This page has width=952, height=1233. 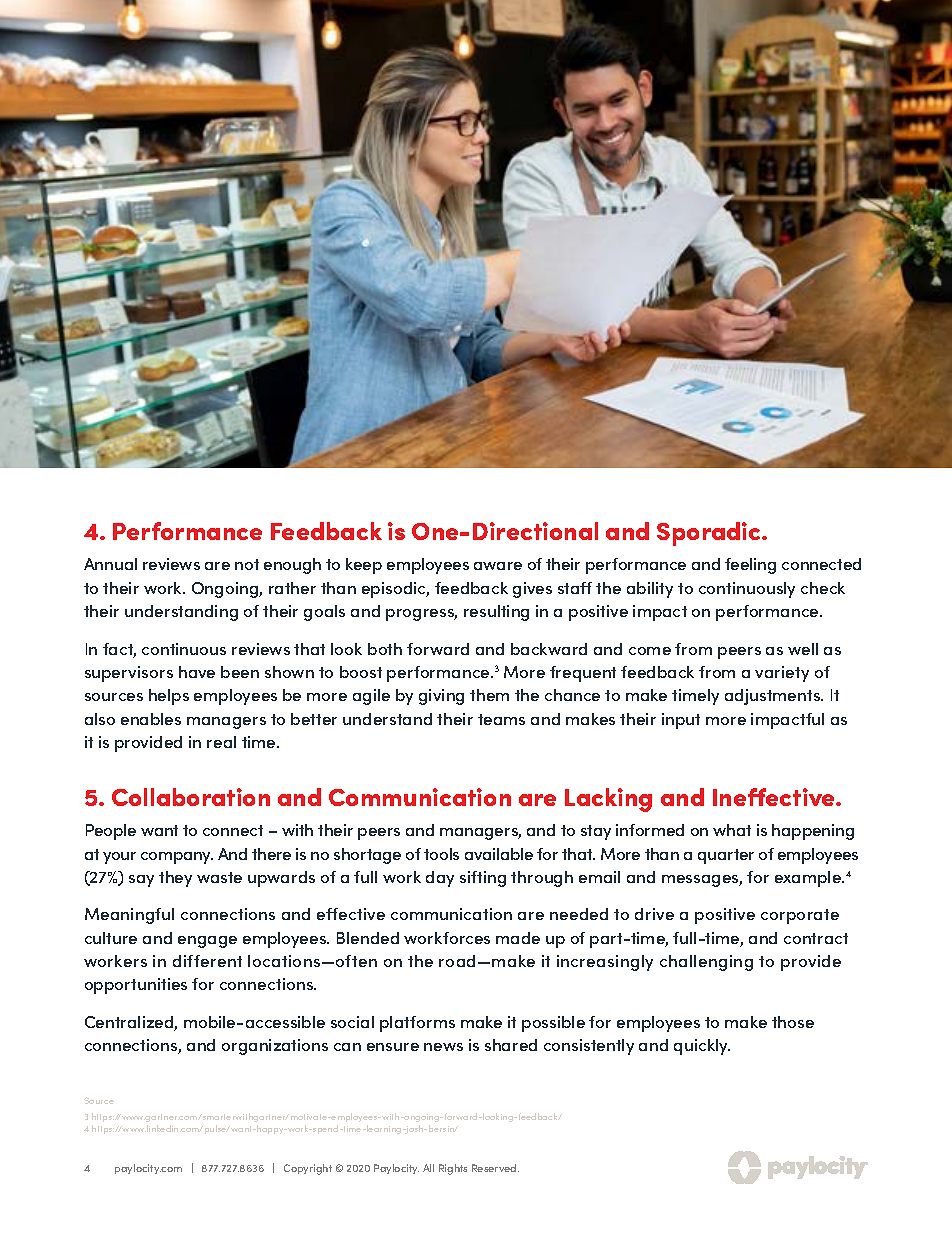 I want to click on not, so click(x=247, y=564).
